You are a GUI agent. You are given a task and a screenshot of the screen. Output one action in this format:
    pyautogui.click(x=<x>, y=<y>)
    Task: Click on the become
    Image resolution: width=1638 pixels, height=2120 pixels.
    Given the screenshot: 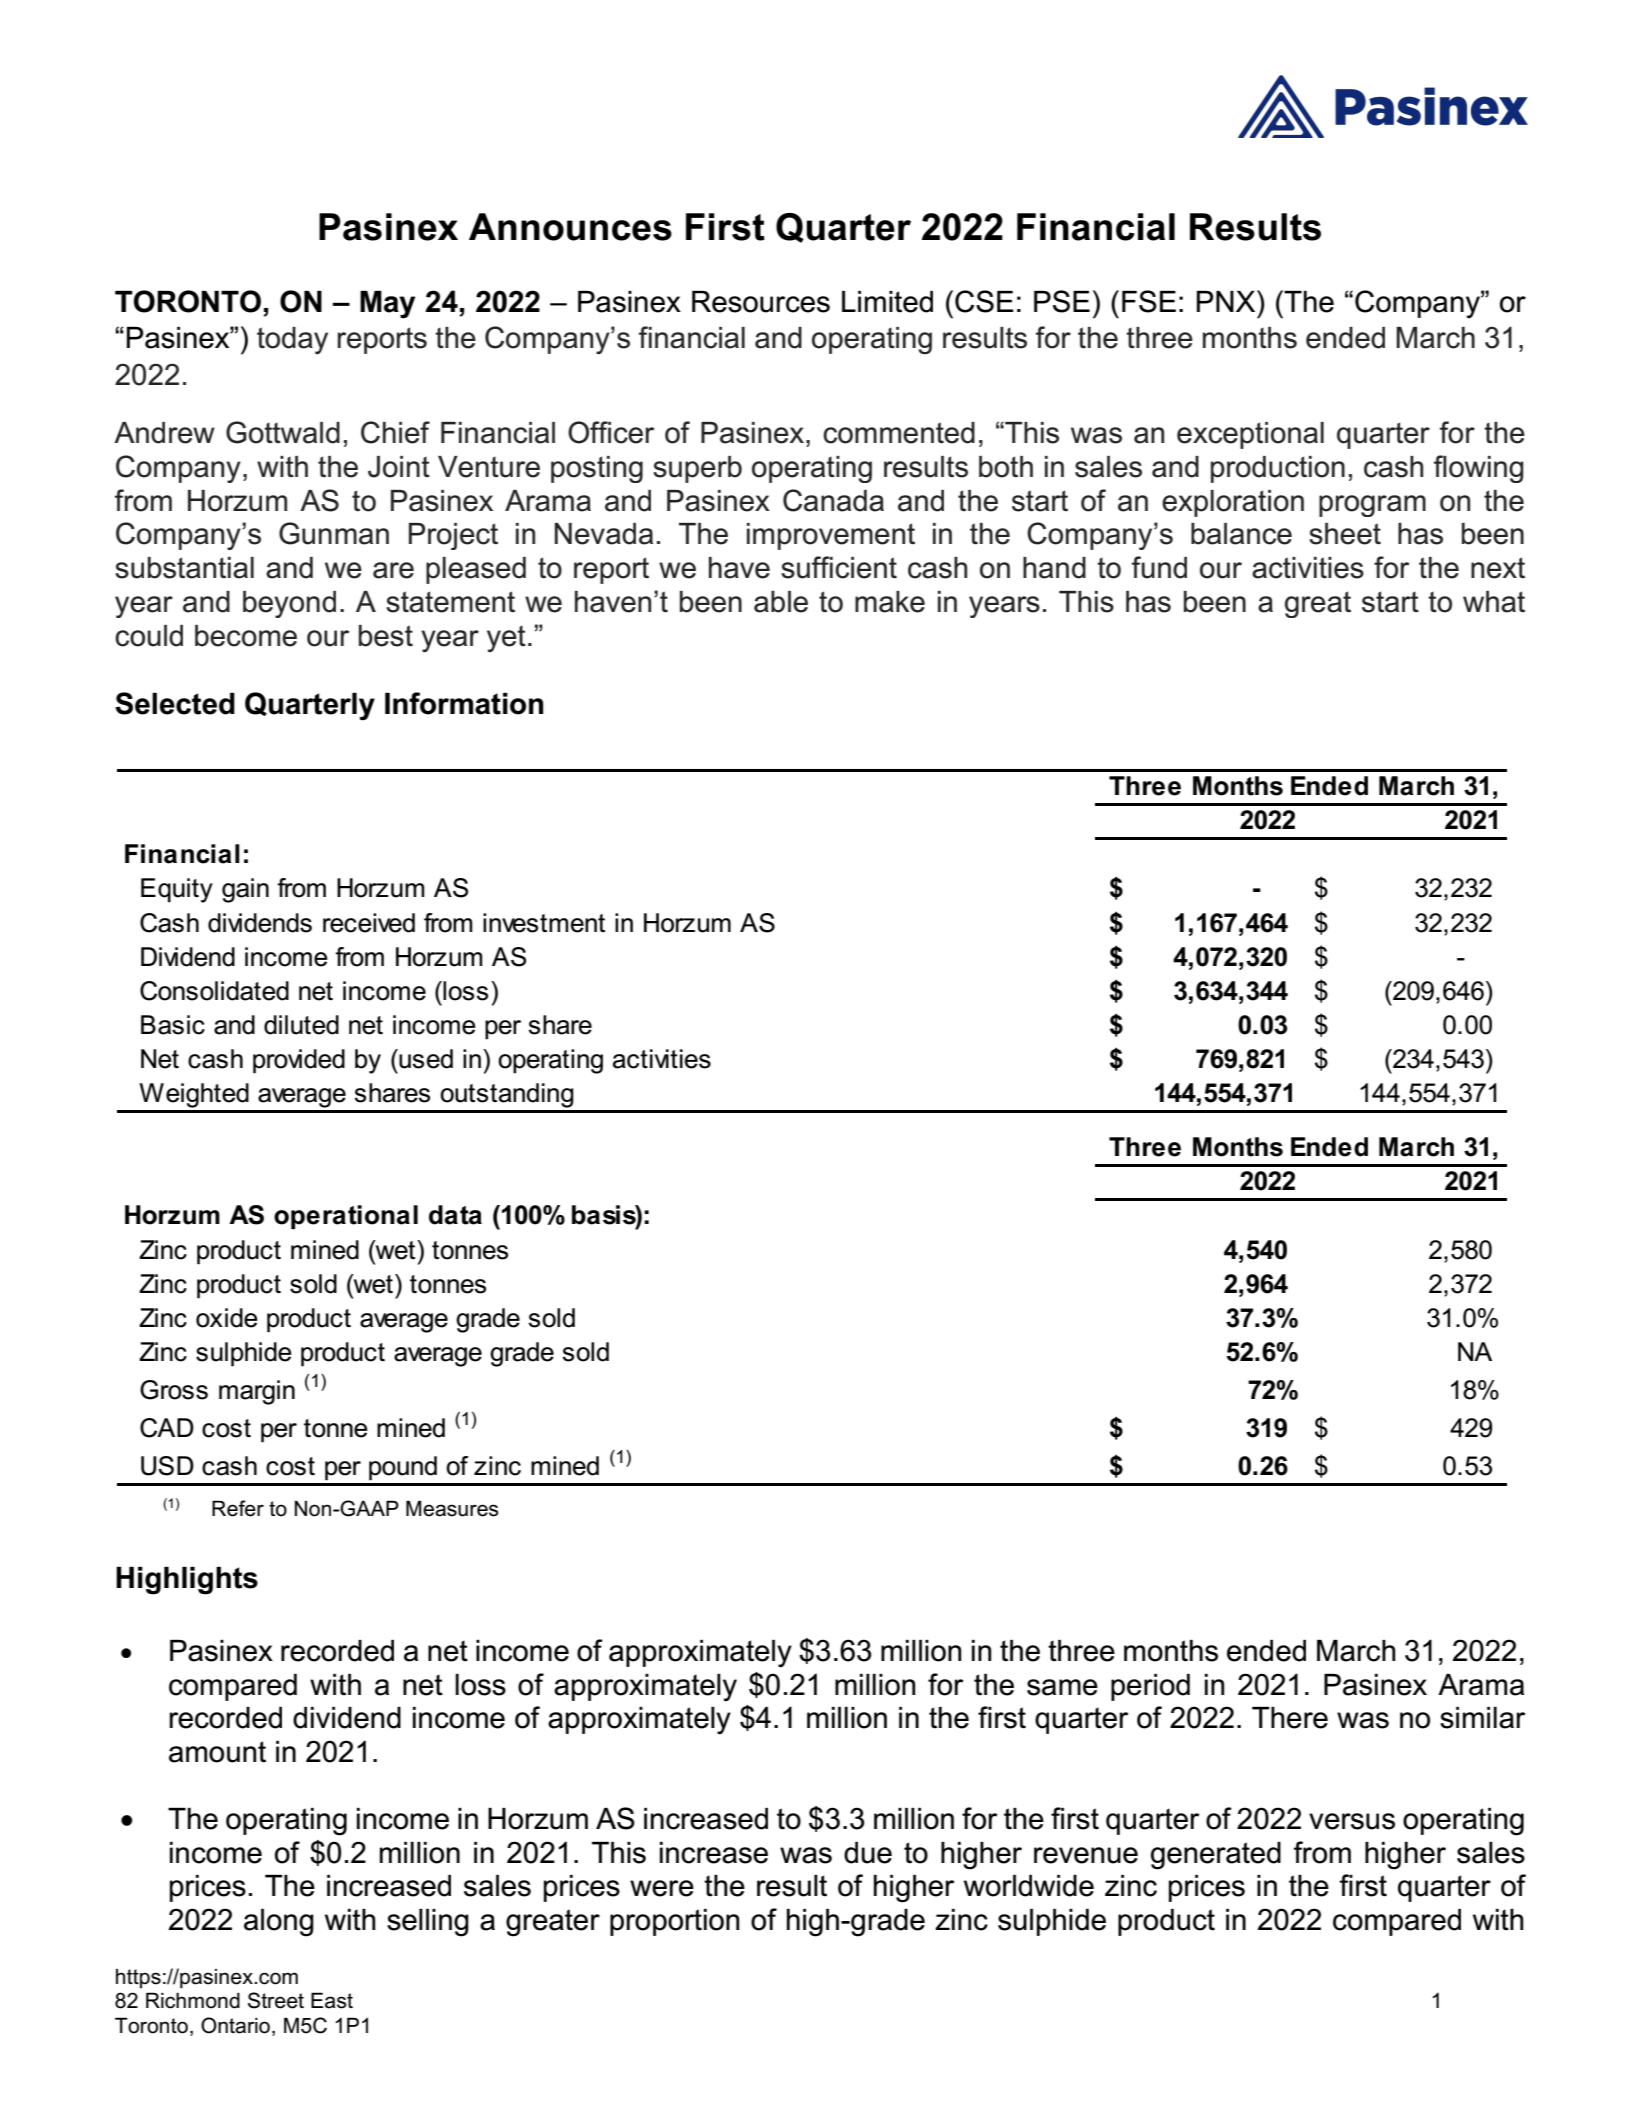 What is the action you would take?
    pyautogui.click(x=246, y=636)
